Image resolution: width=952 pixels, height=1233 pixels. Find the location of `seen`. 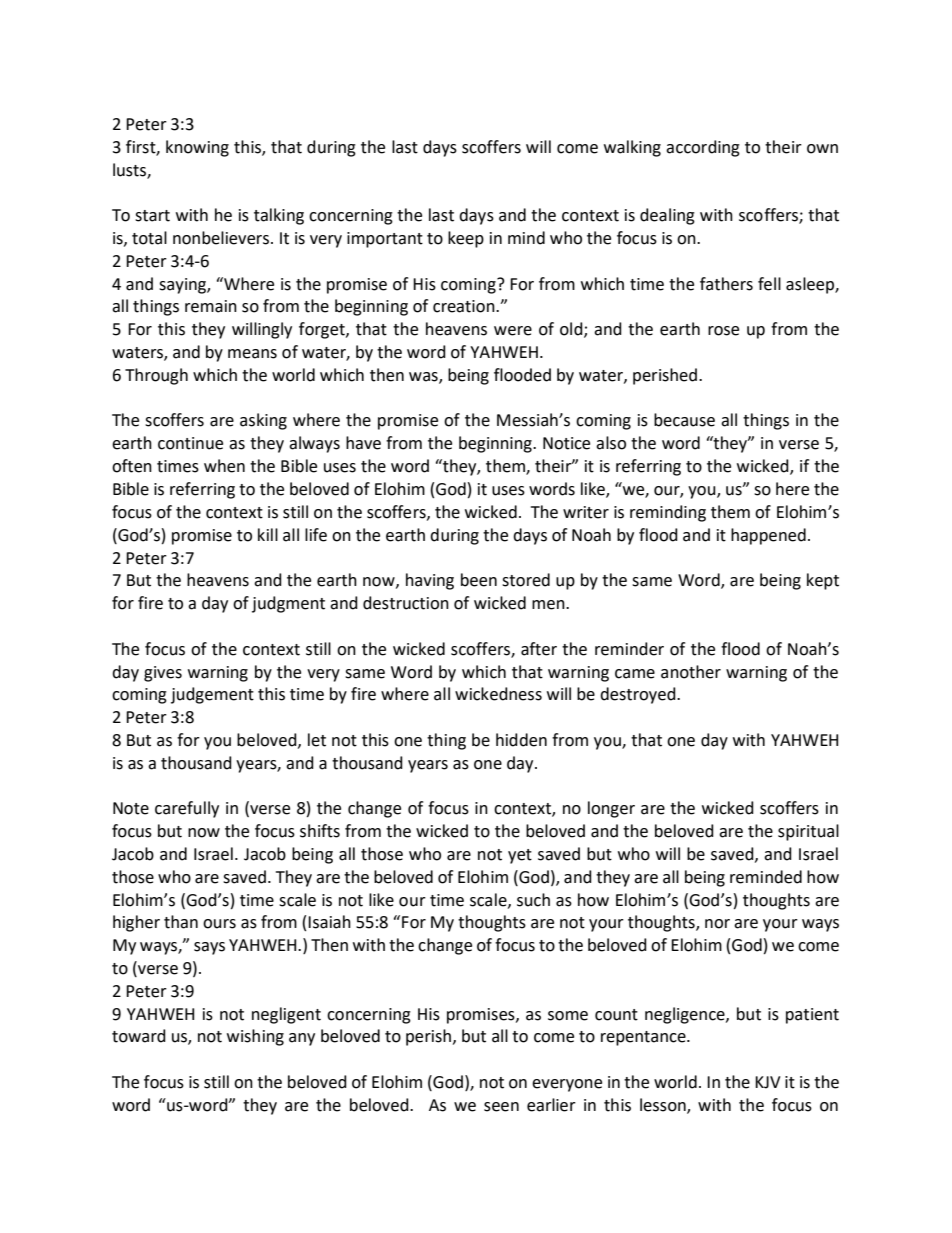

seen is located at coordinates (501, 1107).
